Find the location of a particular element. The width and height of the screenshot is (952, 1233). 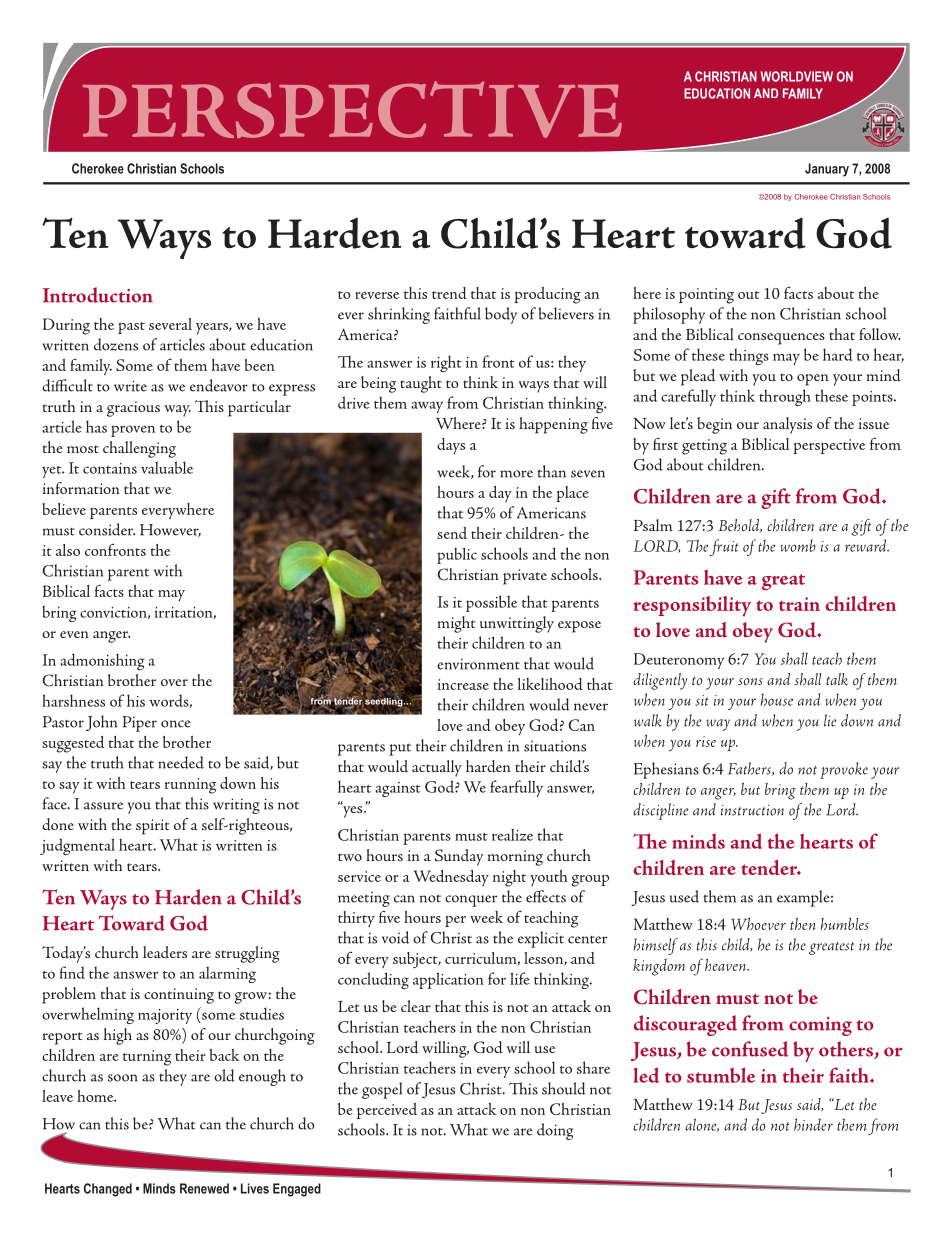

WORLDVIEW is located at coordinates (797, 76).
